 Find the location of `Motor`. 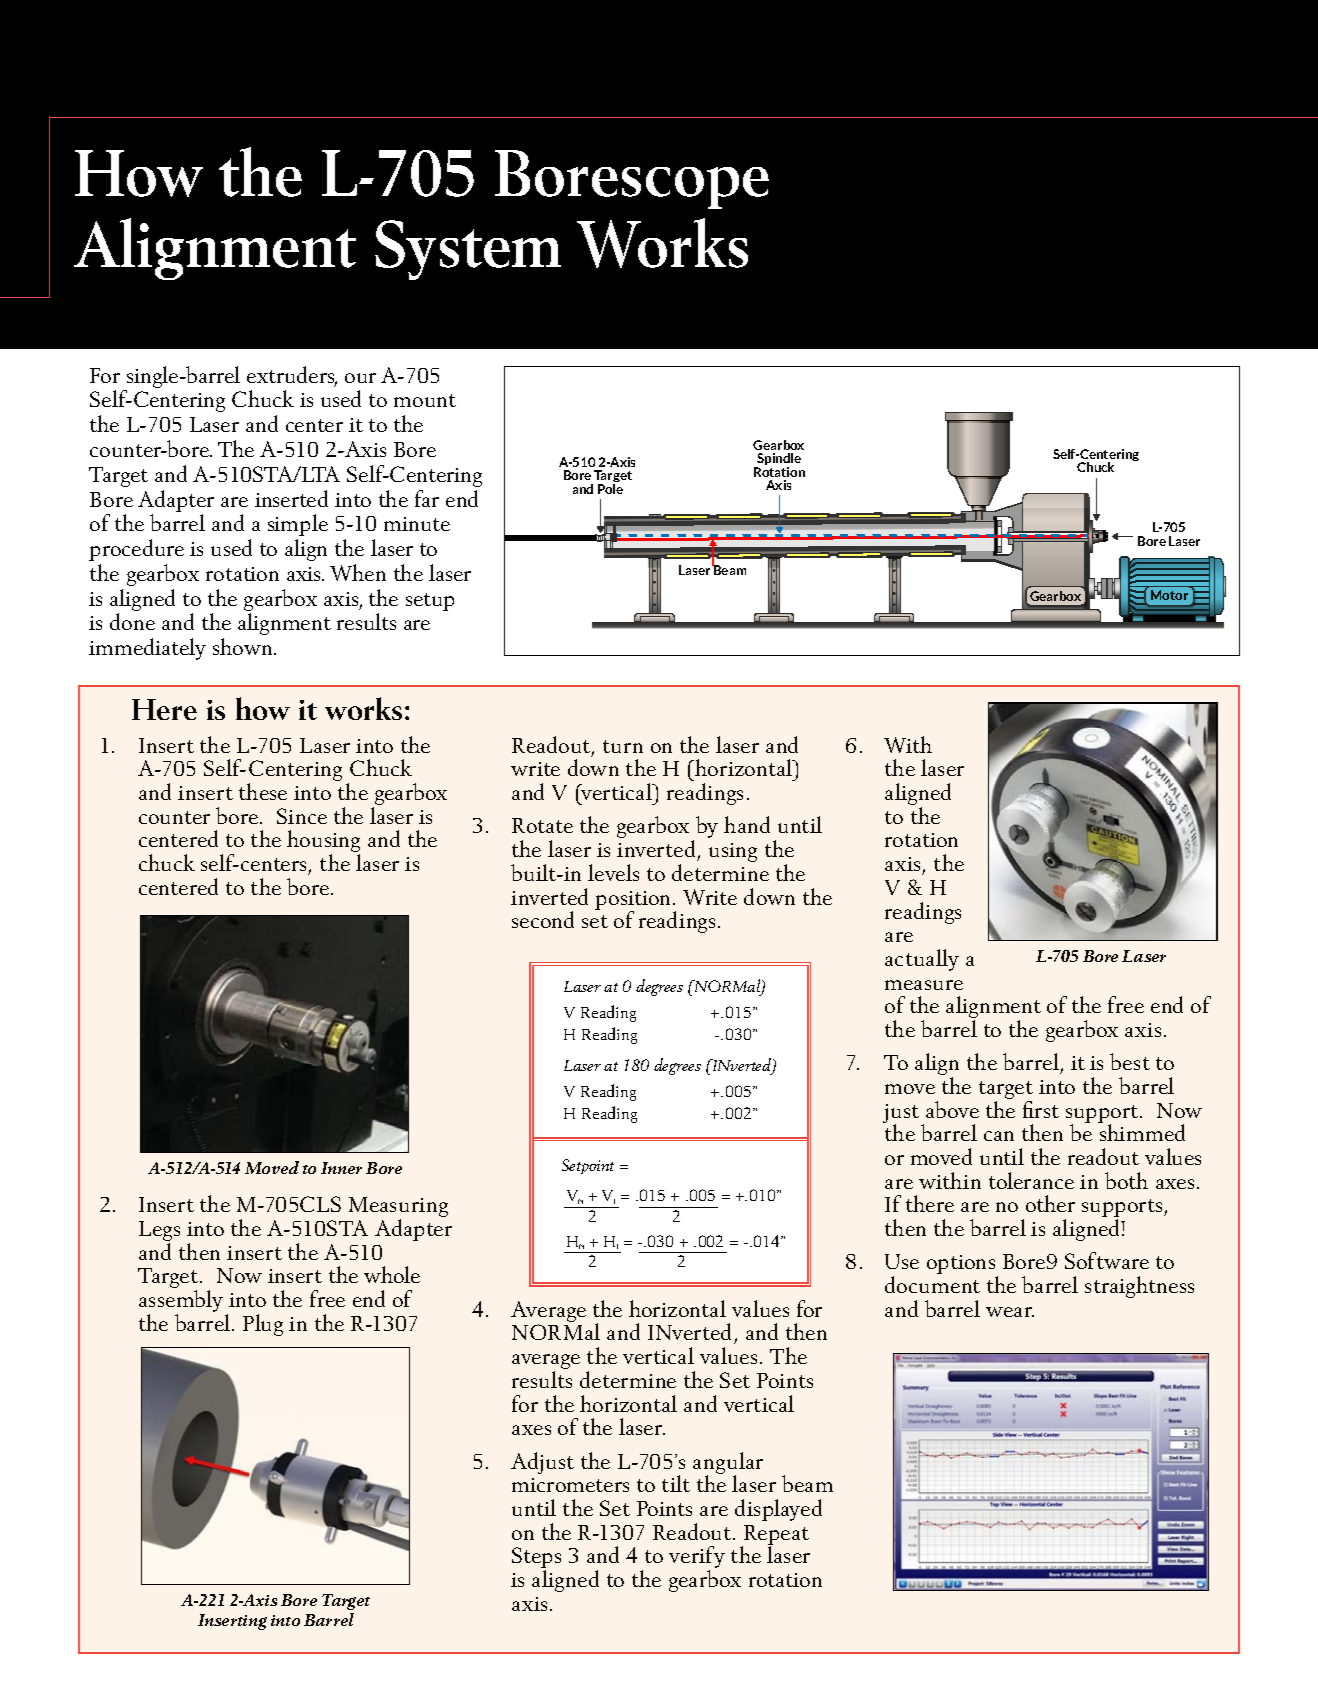

Motor is located at coordinates (1169, 595).
